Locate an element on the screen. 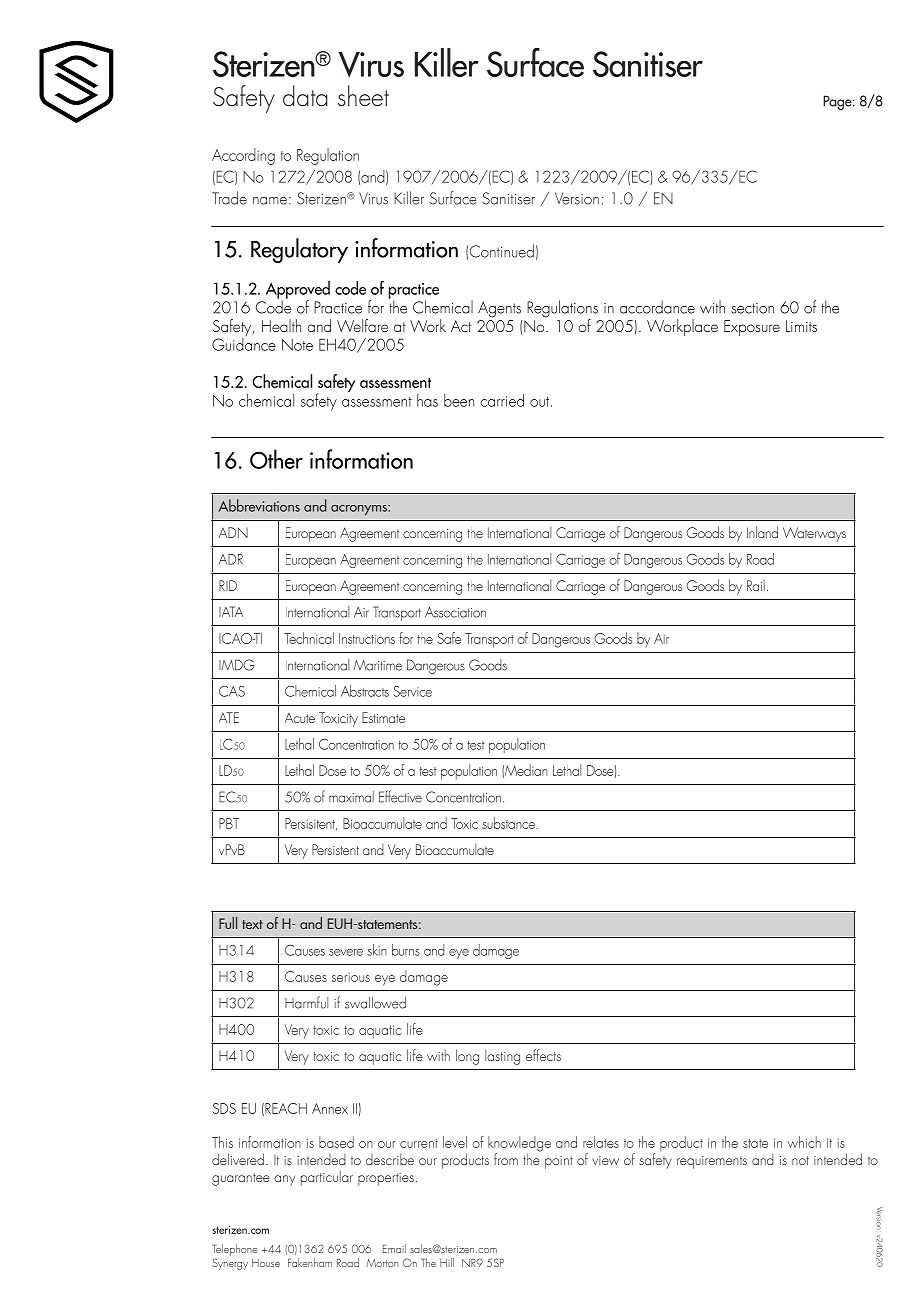  from is located at coordinates (506, 1159).
